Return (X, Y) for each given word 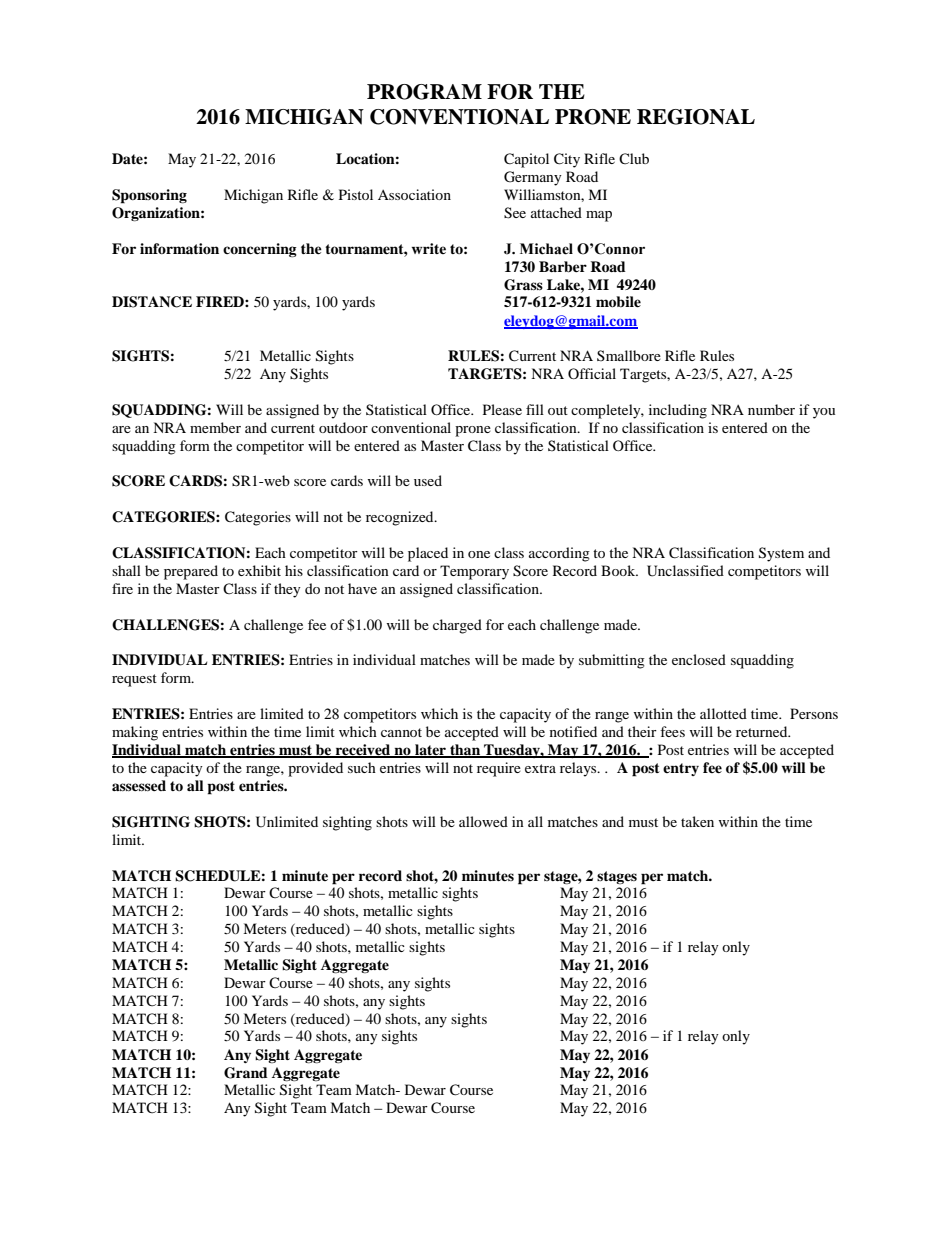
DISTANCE (152, 302)
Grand (246, 1073)
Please (502, 409)
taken (697, 821)
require (499, 769)
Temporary (474, 572)
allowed (483, 821)
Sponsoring (149, 196)
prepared (191, 572)
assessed (139, 785)
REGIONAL (696, 117)
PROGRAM (424, 92)
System (781, 554)
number (771, 409)
